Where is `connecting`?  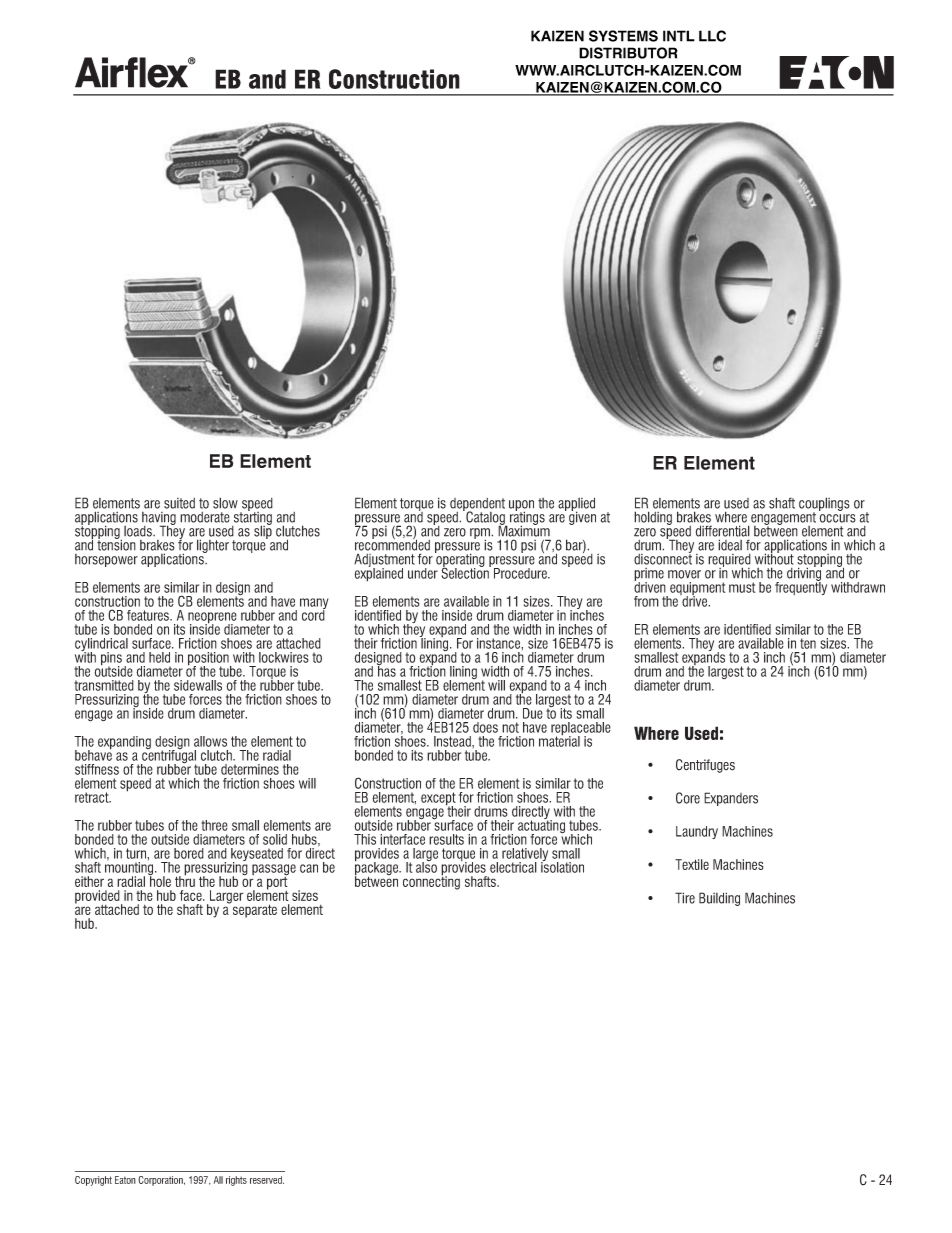
connecting is located at coordinates (431, 882).
